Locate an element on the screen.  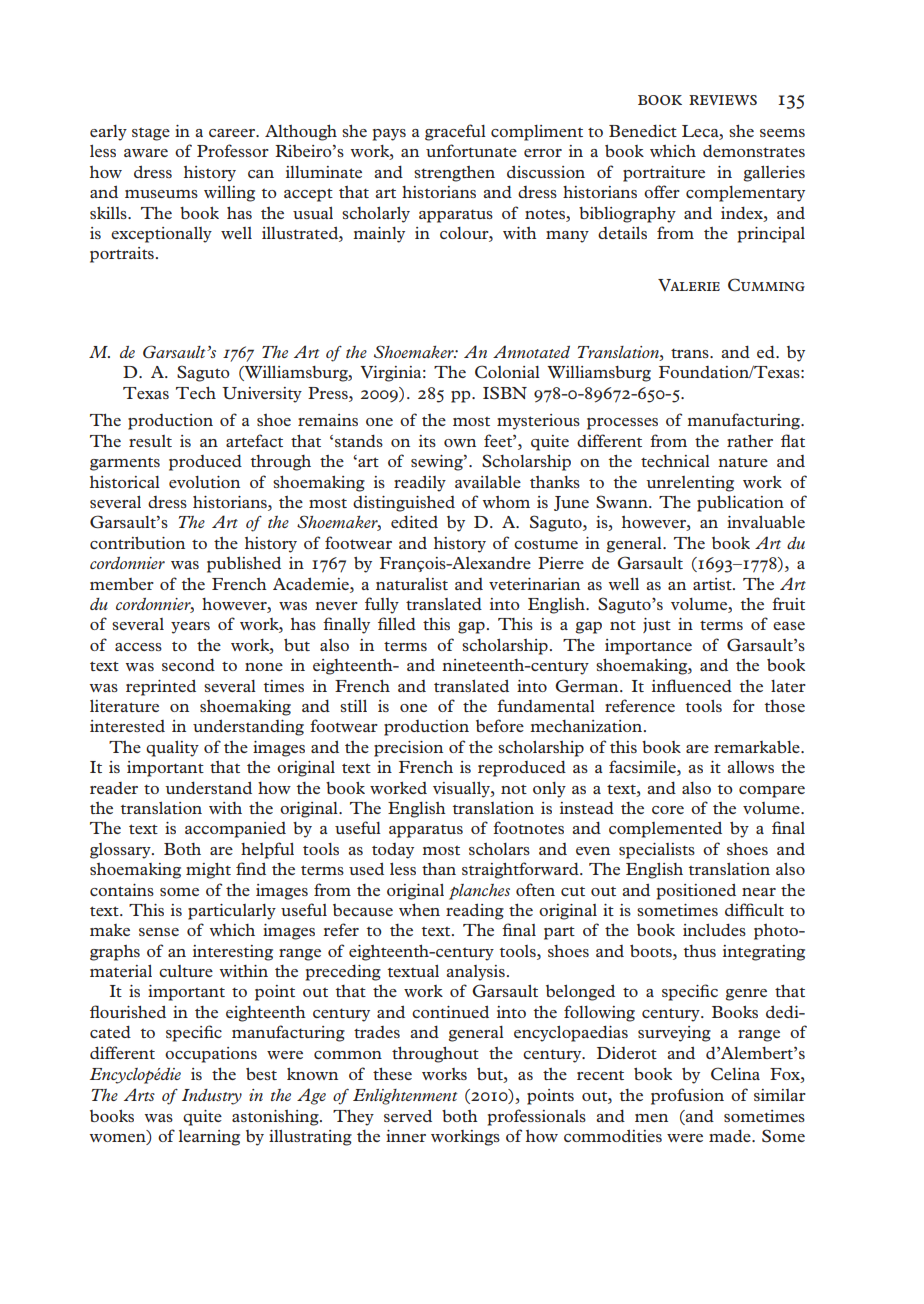
core is located at coordinates (668, 810).
